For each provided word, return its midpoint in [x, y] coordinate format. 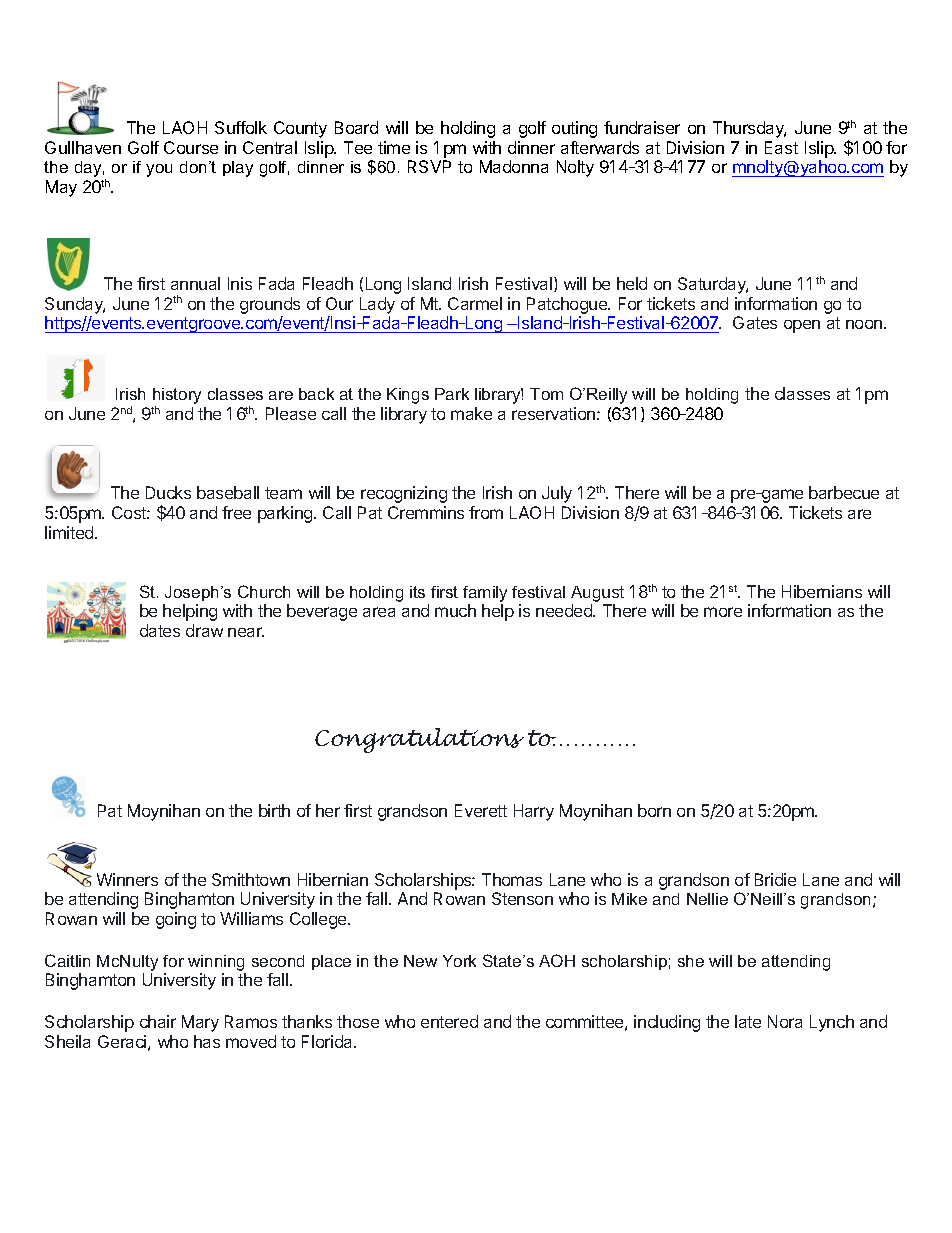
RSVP [429, 166]
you [159, 170]
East [781, 147]
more [723, 612]
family [485, 594]
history [177, 397]
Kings [408, 396]
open [802, 326]
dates [160, 630]
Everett [481, 810]
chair [158, 1021]
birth [274, 810]
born [654, 810]
